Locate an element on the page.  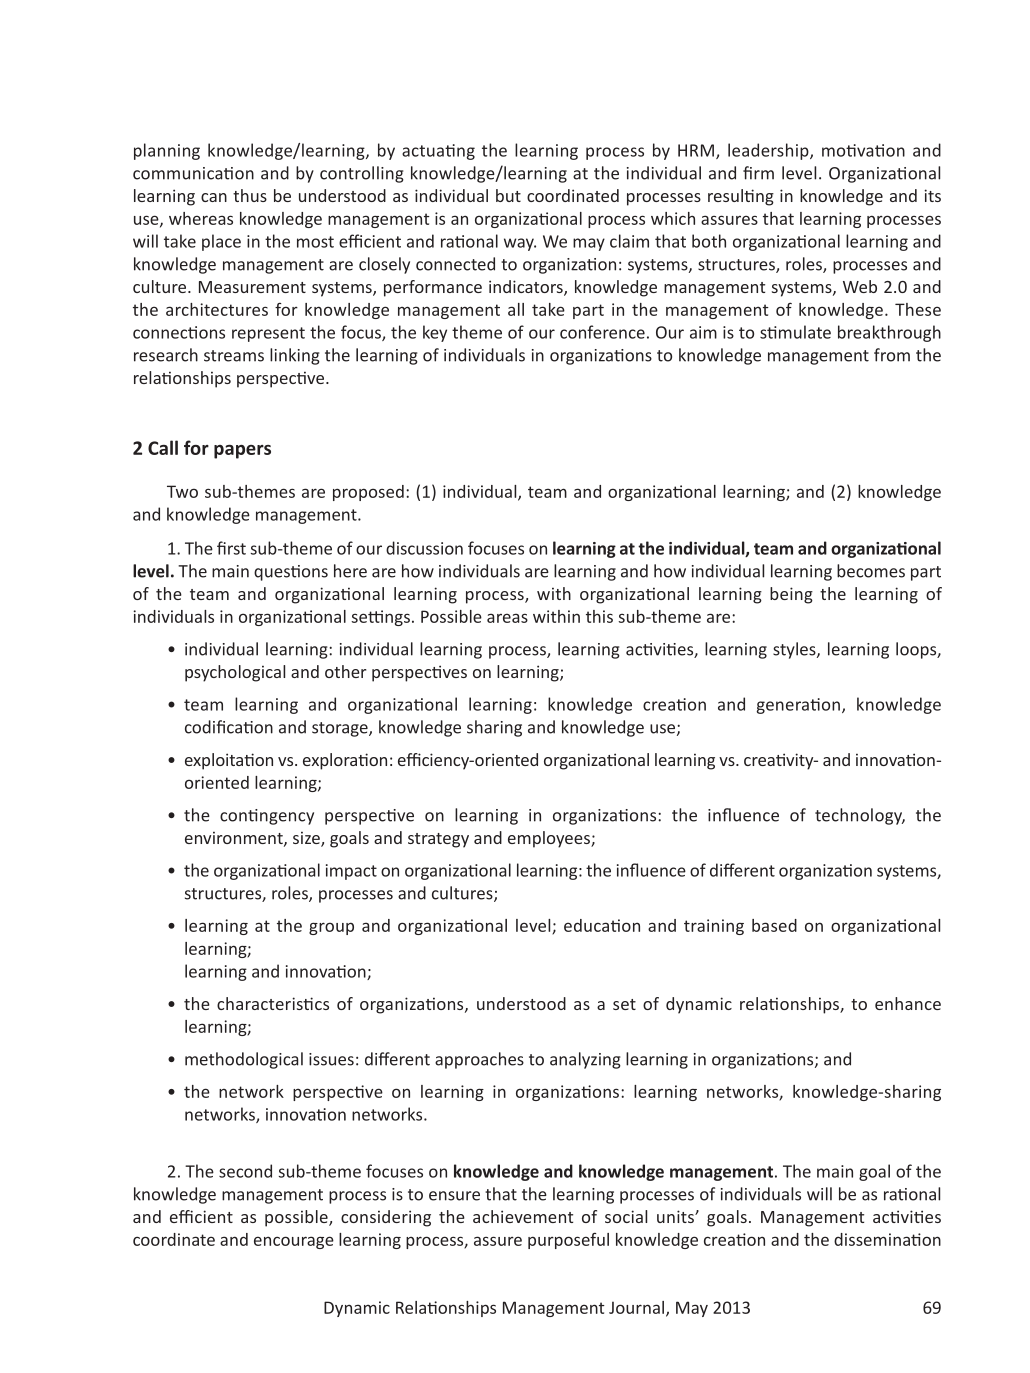
exploitation is located at coordinates (229, 761).
